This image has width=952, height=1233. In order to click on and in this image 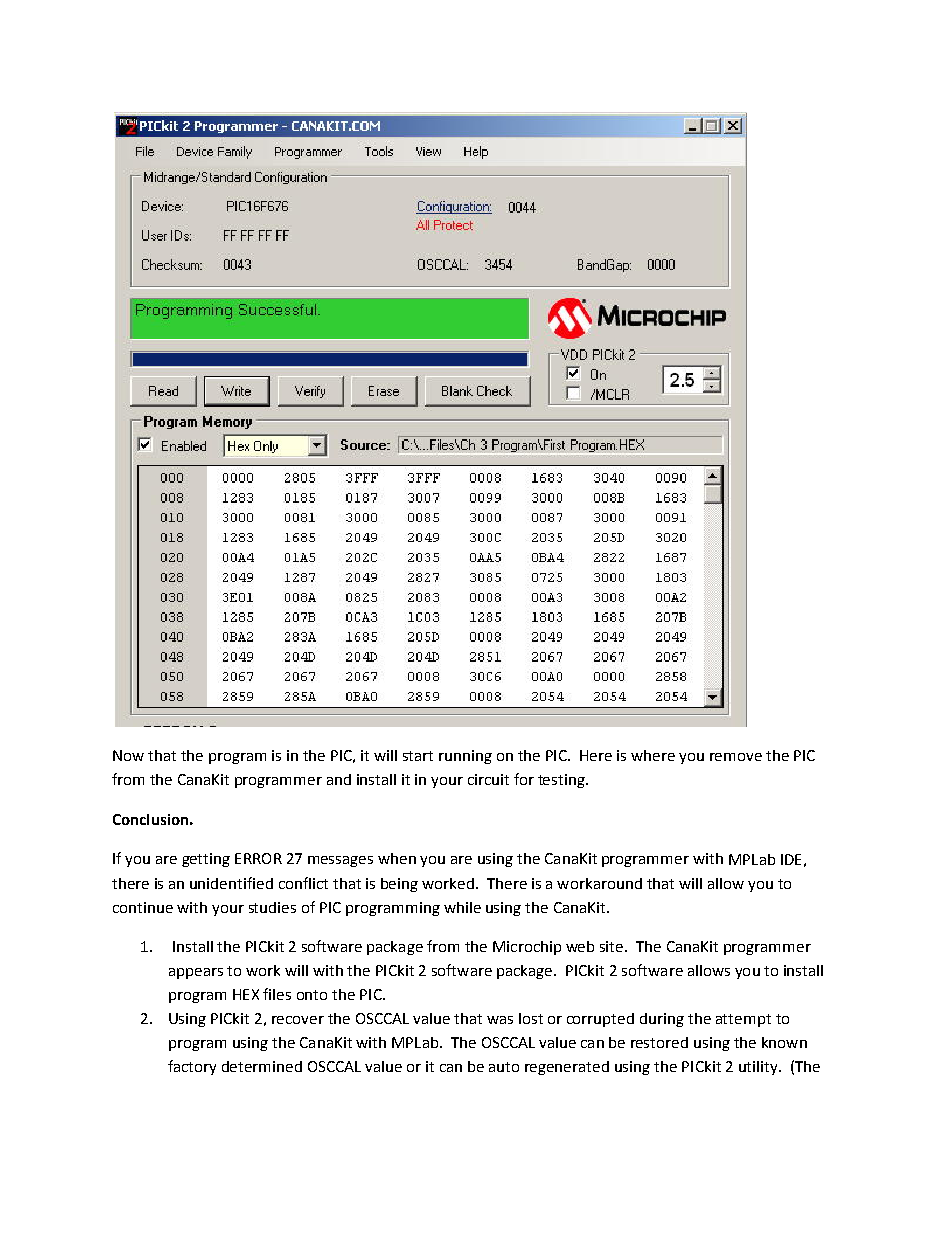, I will do `click(339, 779)`.
